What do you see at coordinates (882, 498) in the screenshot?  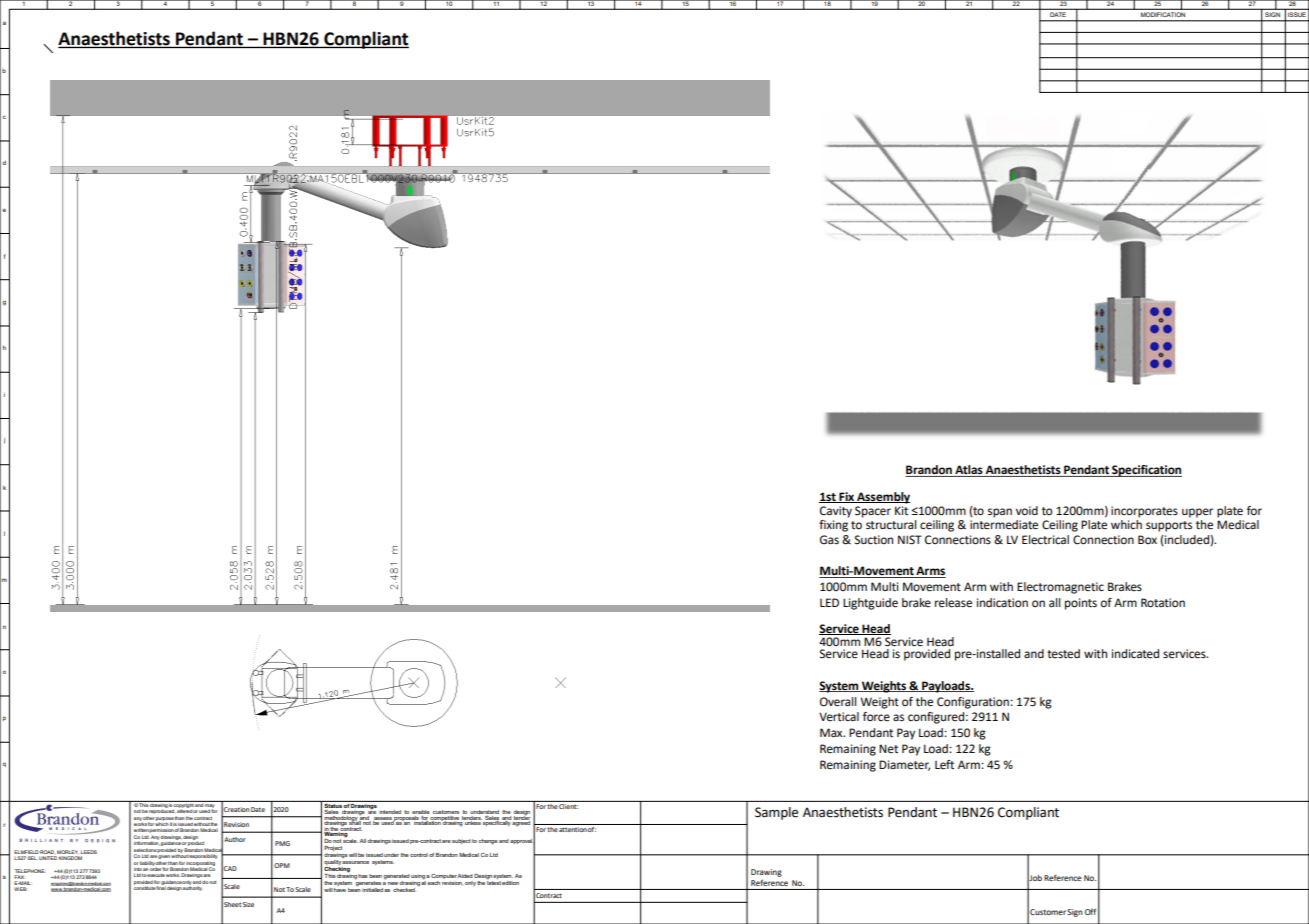 I see `Assembly` at bounding box center [882, 498].
